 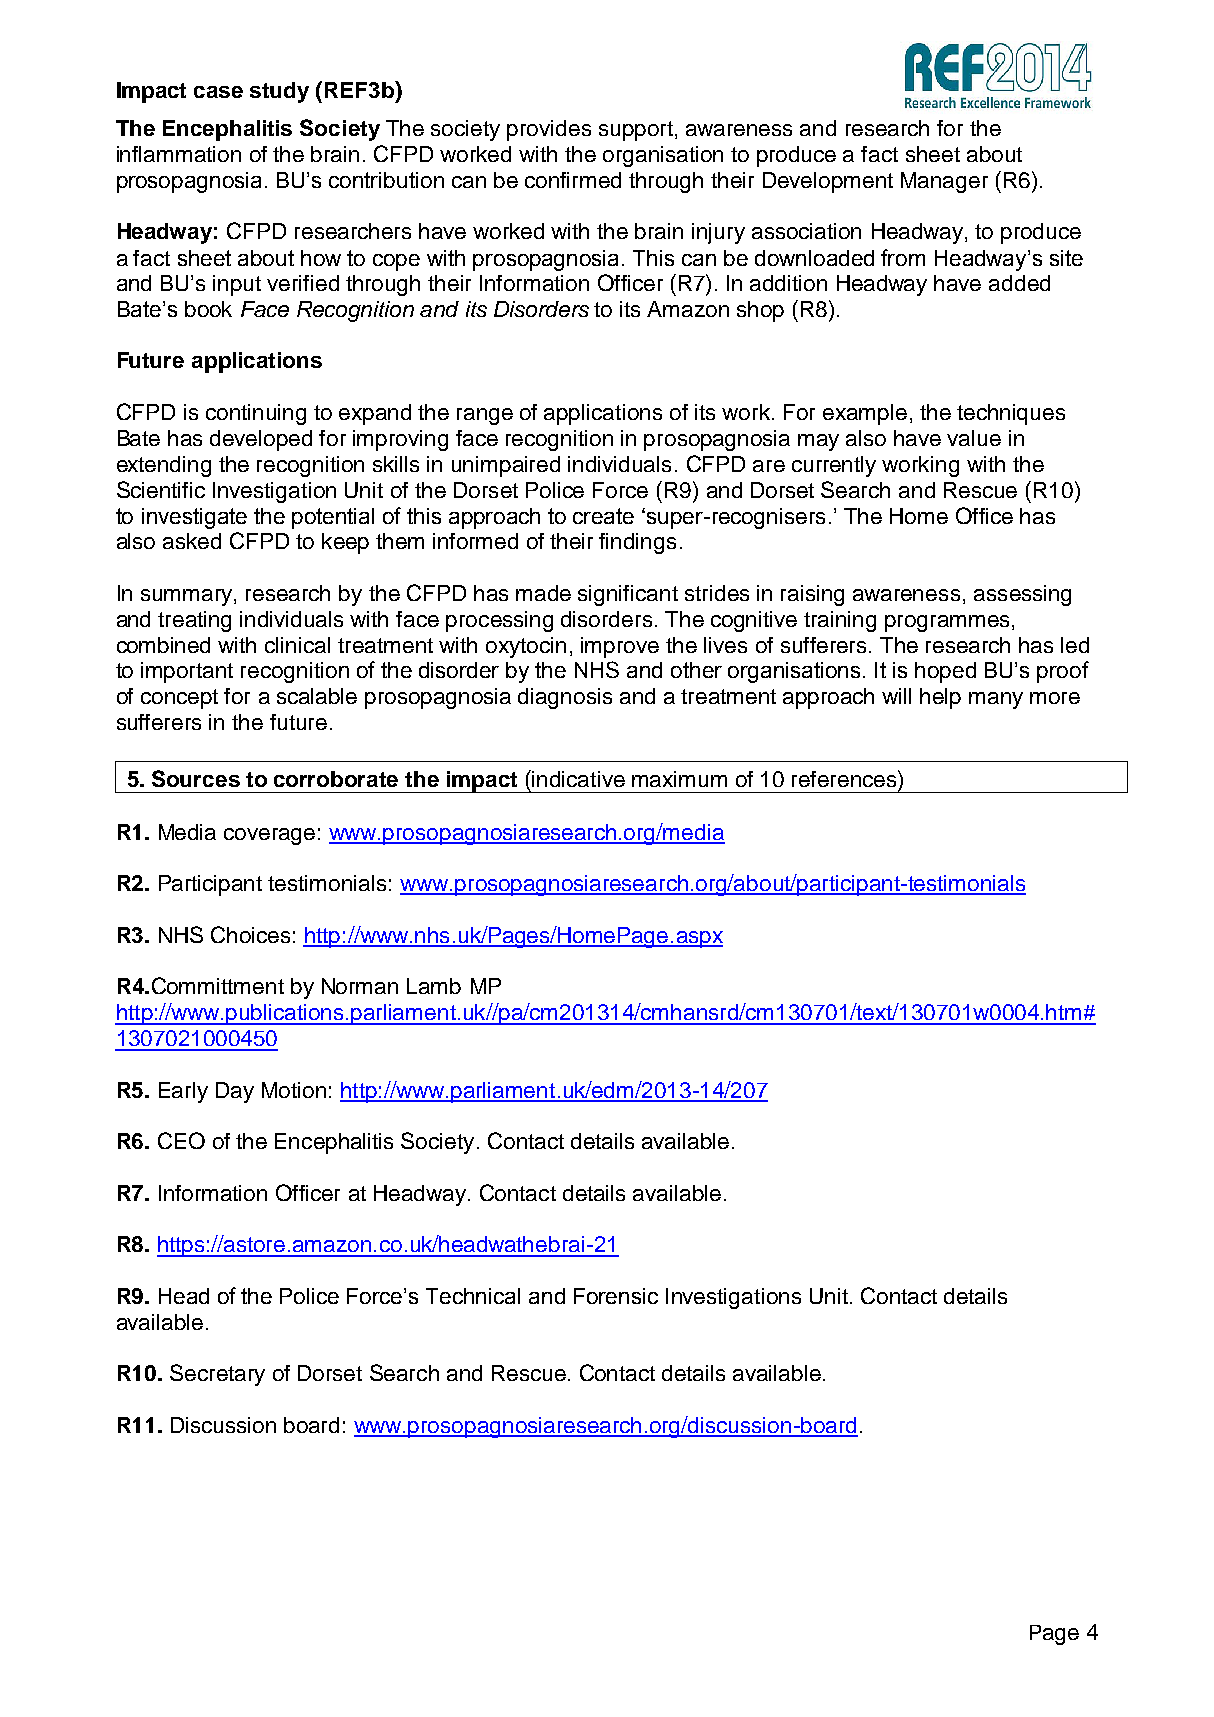 What do you see at coordinates (603, 516) in the screenshot?
I see `create` at bounding box center [603, 516].
